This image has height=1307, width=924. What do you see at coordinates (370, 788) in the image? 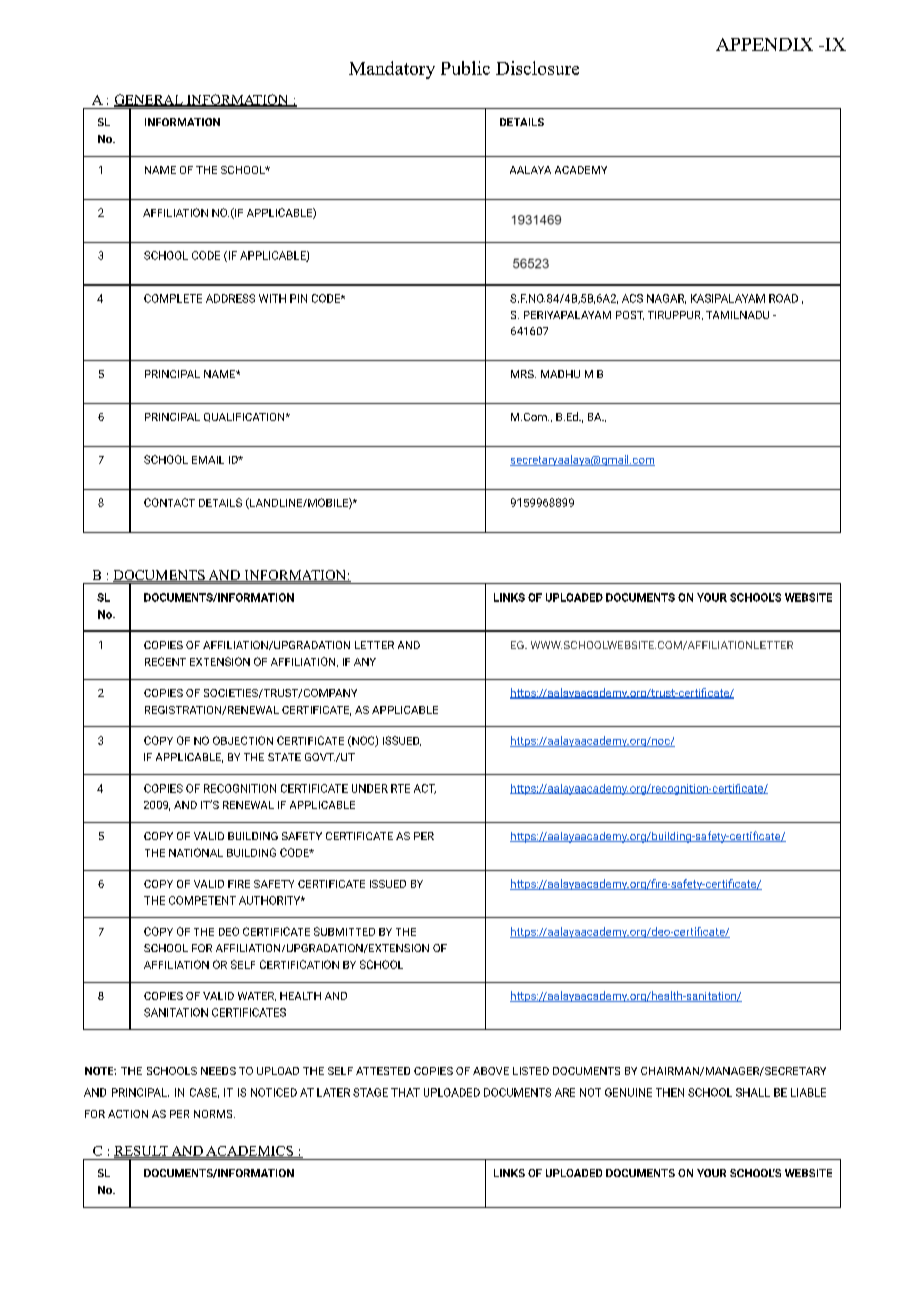
I see `UNDER` at bounding box center [370, 788].
